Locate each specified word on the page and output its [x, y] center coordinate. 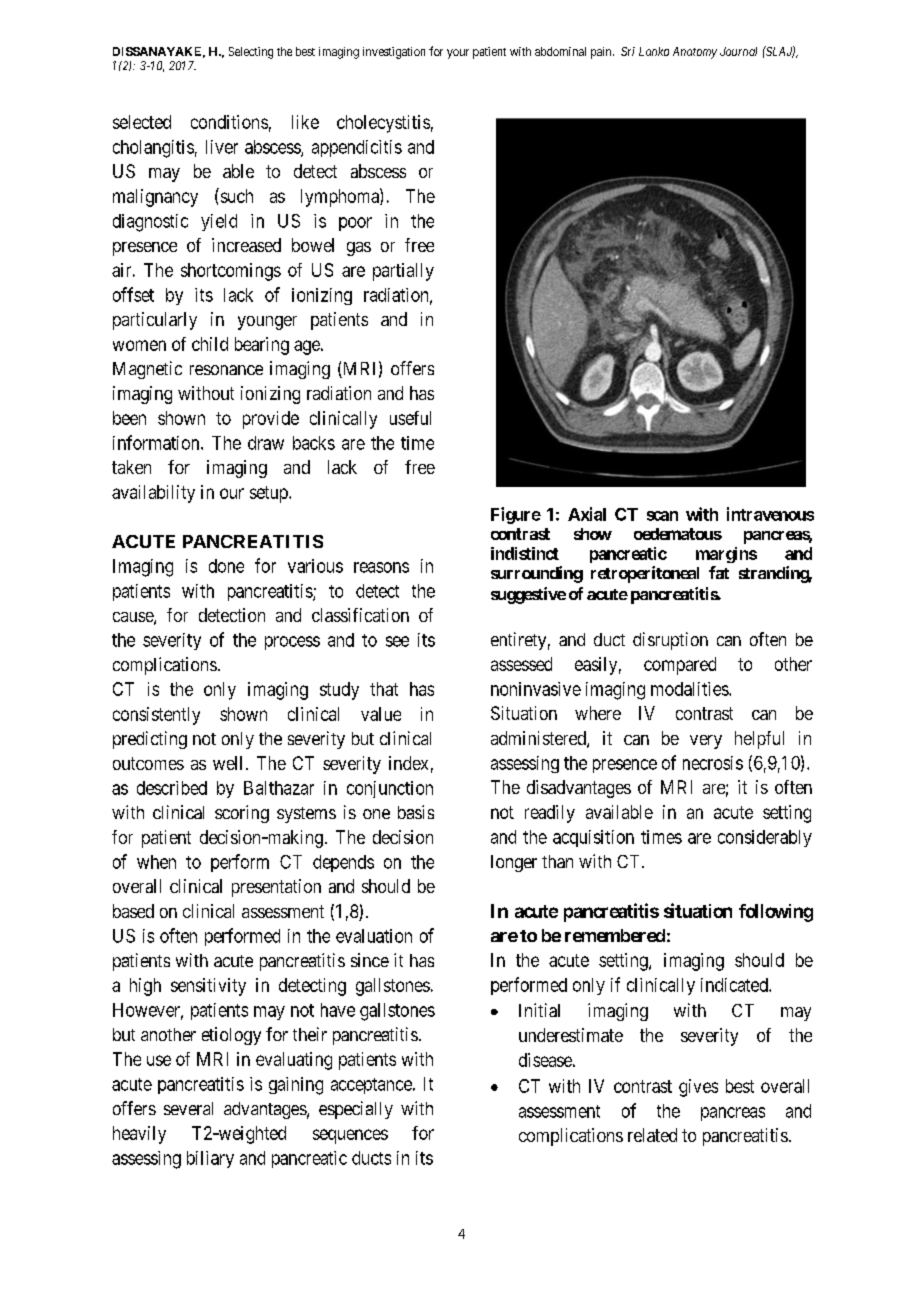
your [458, 54]
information [157, 442]
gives [698, 1088]
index [408, 763]
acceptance [372, 1086]
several [188, 1108]
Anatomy [695, 53]
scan [662, 516]
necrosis [713, 763]
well [227, 763]
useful [410, 418]
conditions [229, 122]
